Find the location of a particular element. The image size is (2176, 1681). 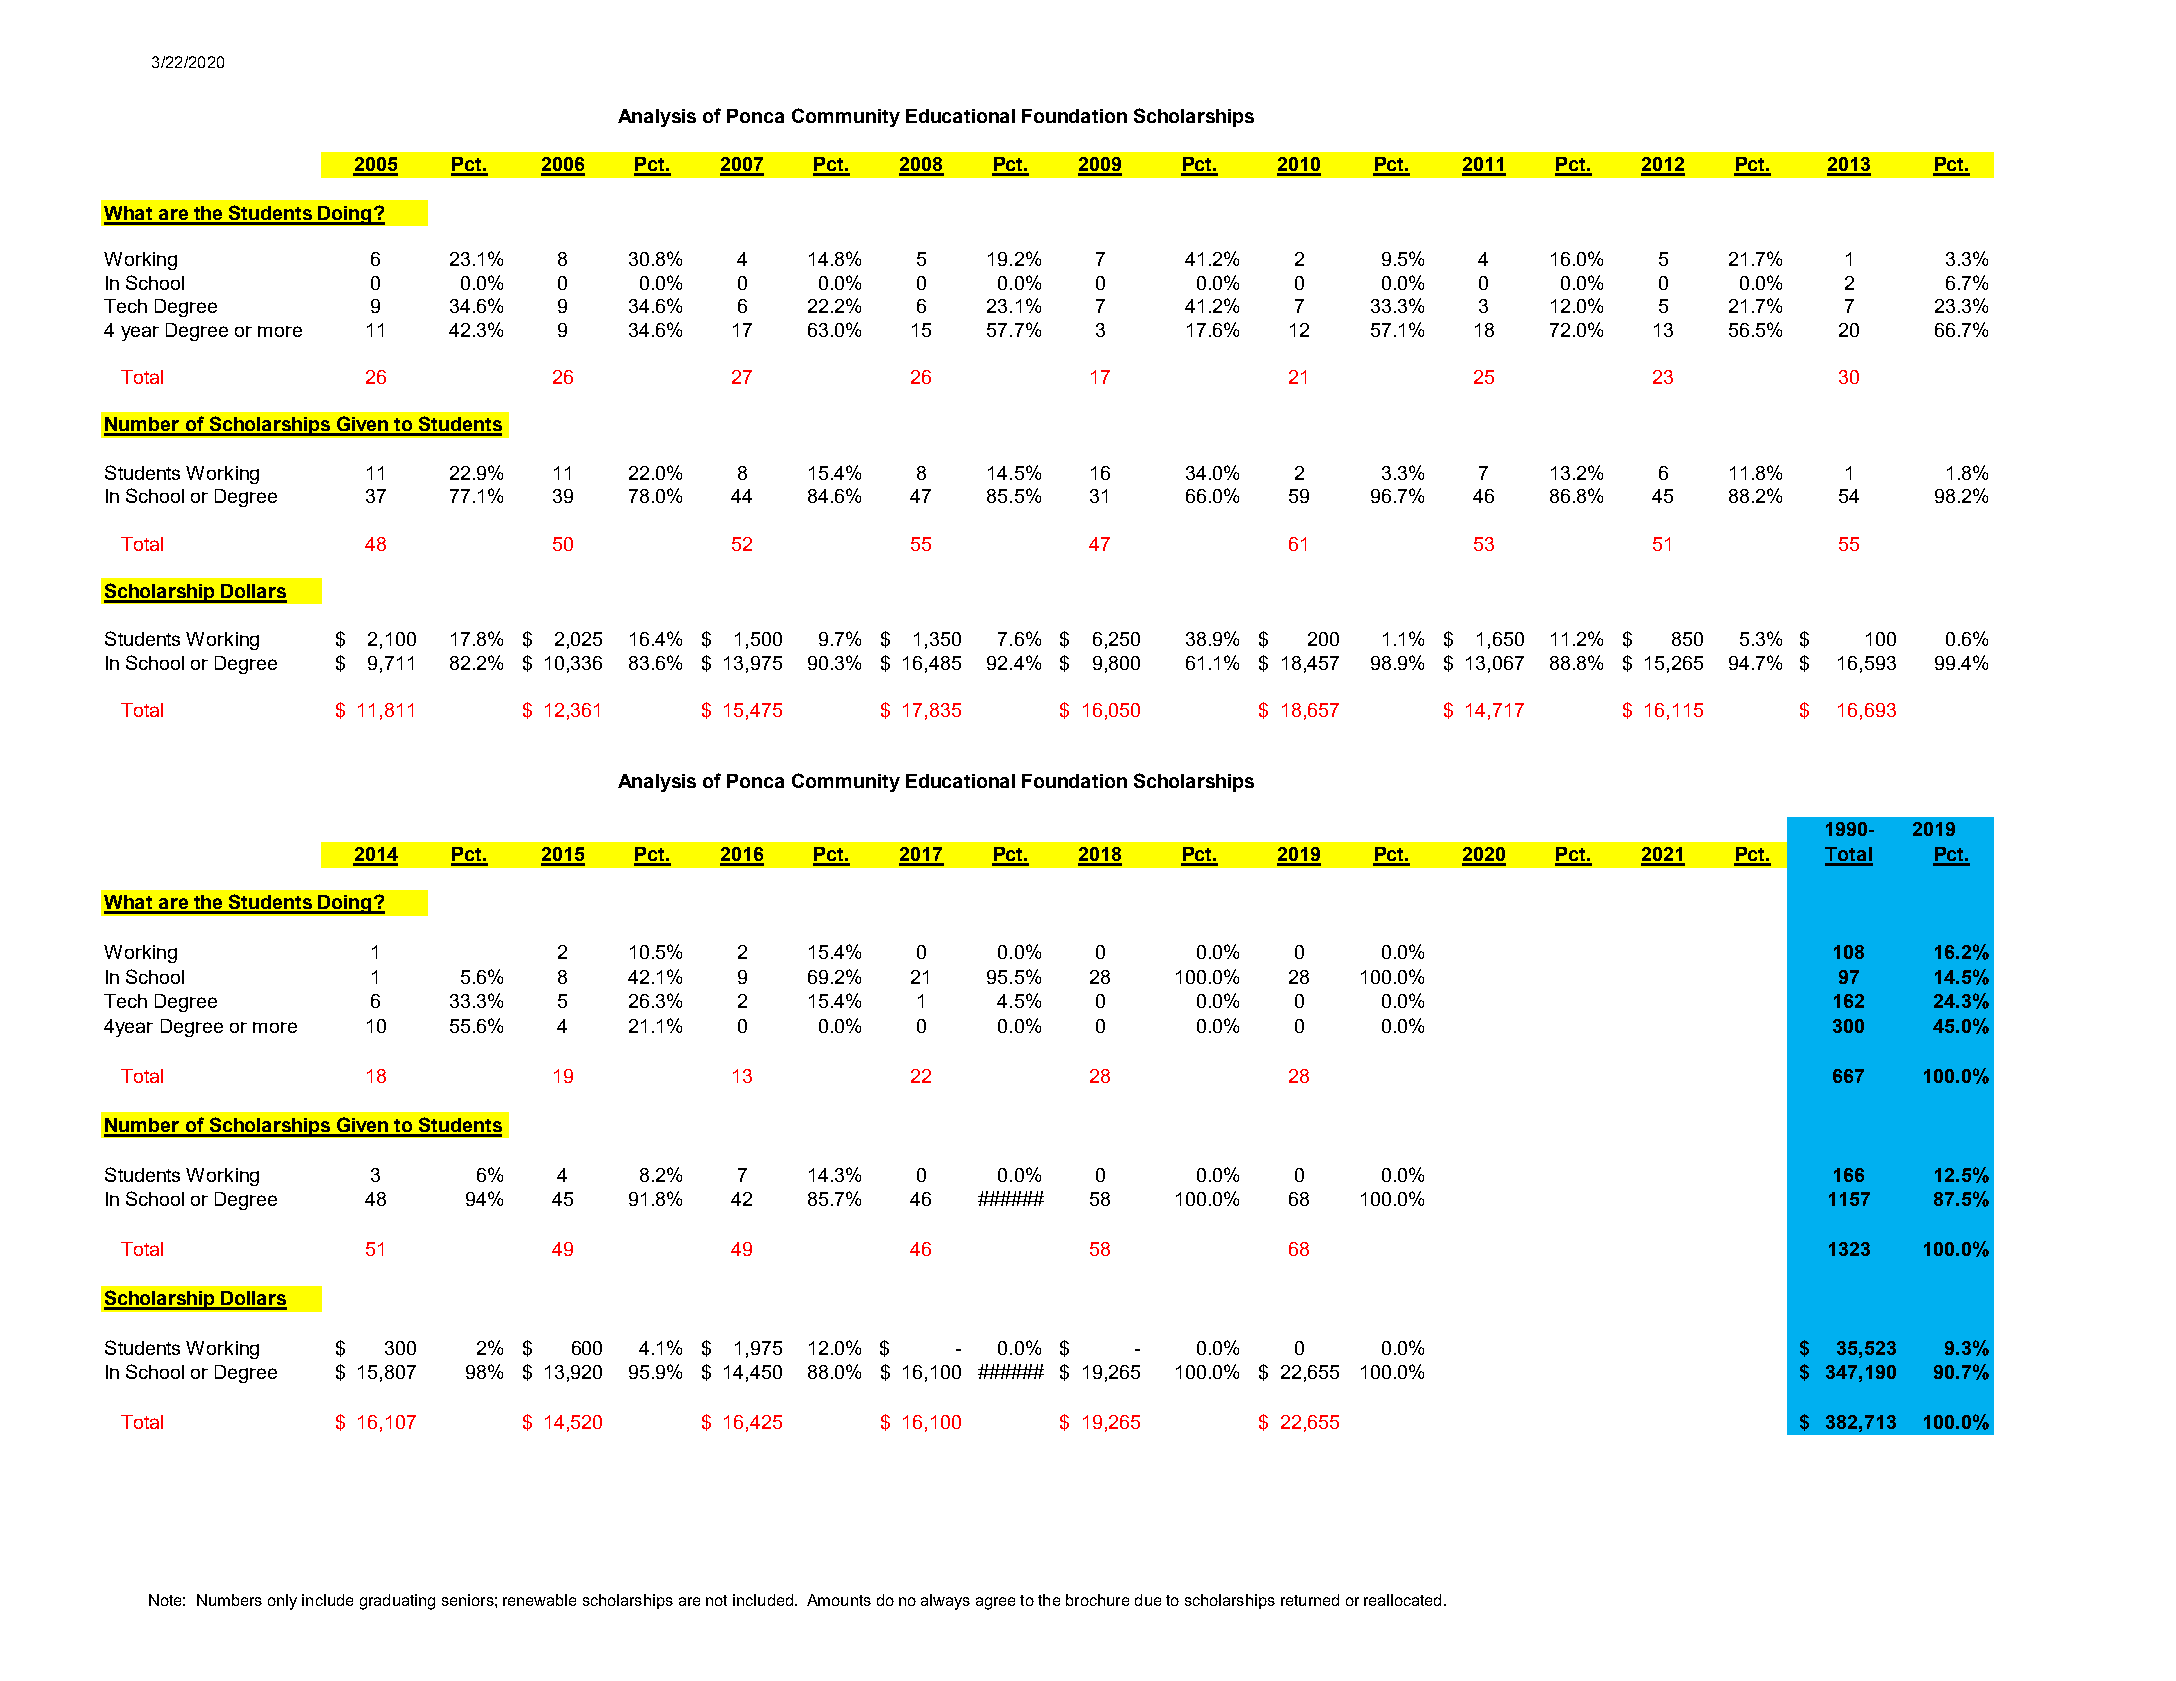

only is located at coordinates (282, 1602).
